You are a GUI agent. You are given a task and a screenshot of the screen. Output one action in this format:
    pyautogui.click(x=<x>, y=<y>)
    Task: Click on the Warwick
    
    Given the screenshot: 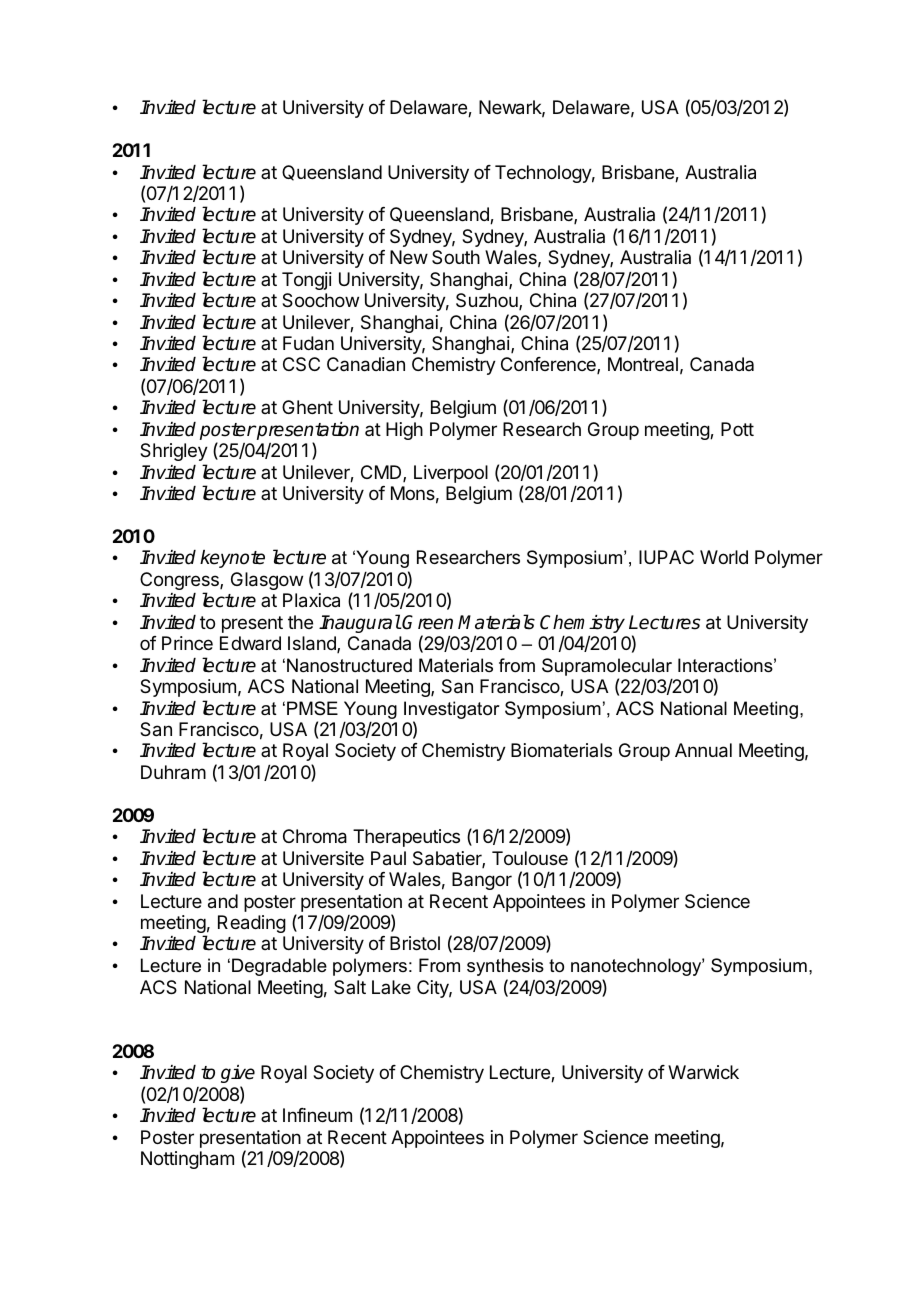 What is the action you would take?
    pyautogui.click(x=703, y=1072)
